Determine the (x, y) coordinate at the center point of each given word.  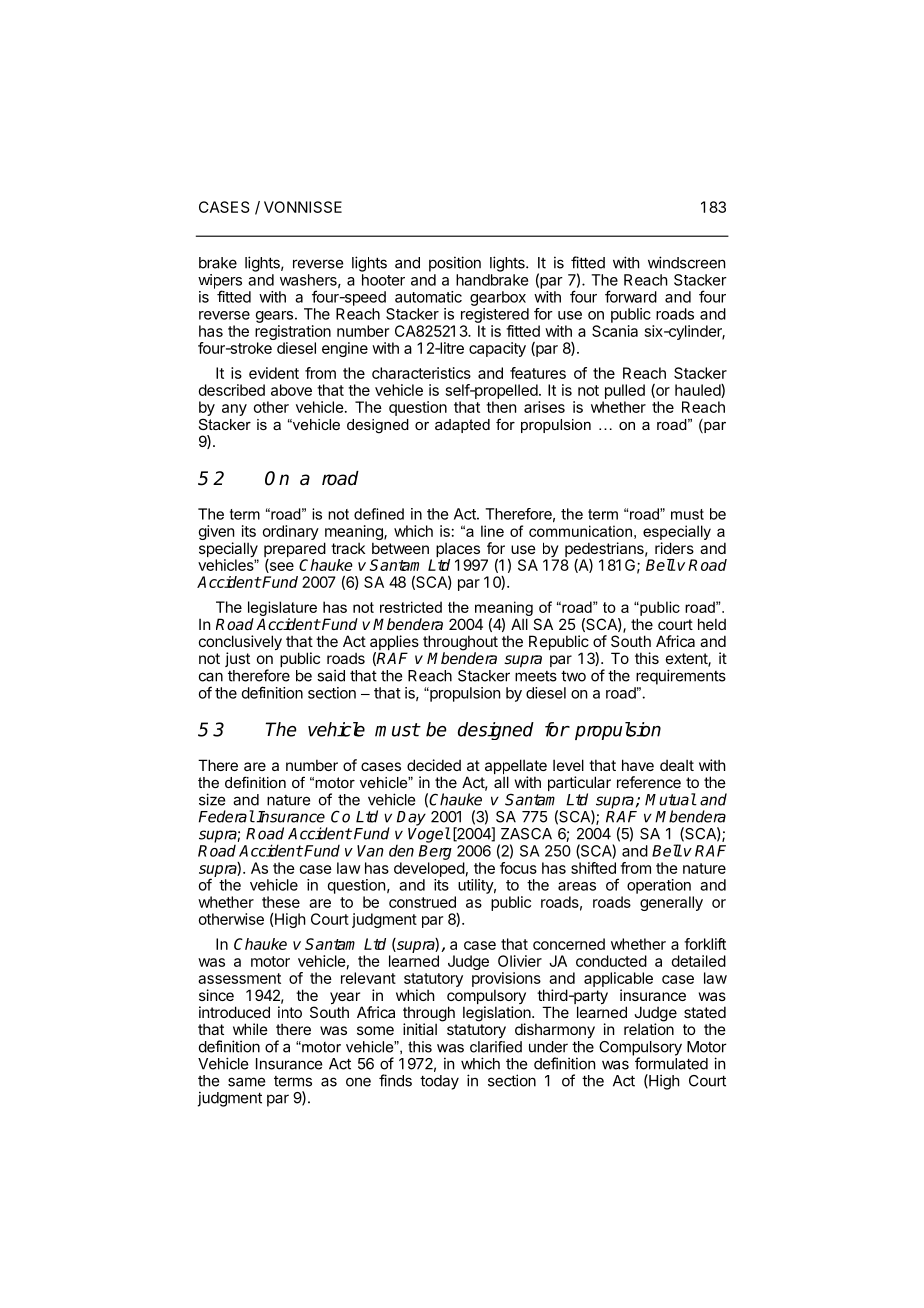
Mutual (670, 799)
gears (274, 317)
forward (631, 296)
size (212, 799)
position (455, 264)
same (246, 1082)
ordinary (291, 532)
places (459, 551)
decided (434, 765)
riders (674, 548)
